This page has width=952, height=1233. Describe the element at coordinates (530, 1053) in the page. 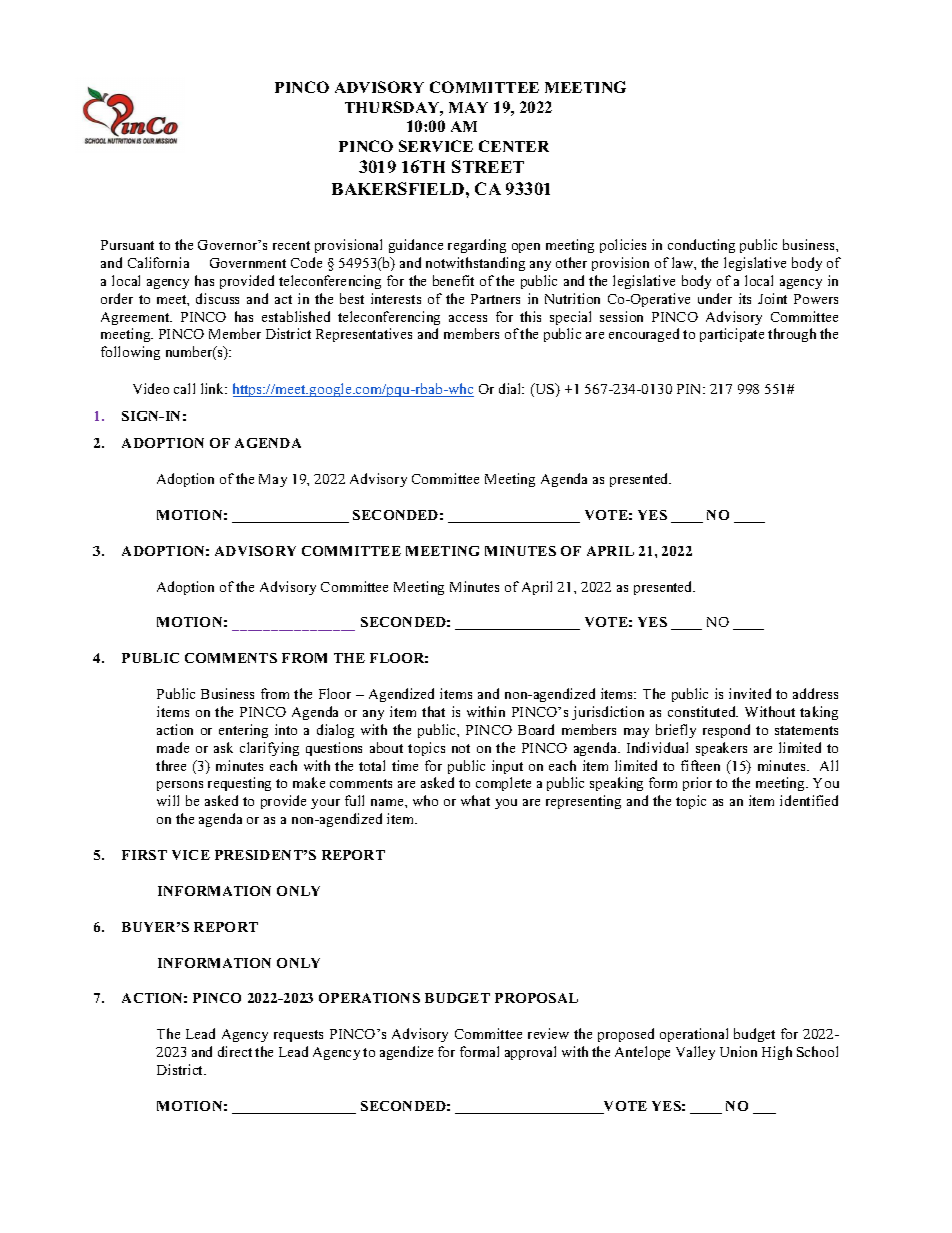

I see `approval` at that location.
